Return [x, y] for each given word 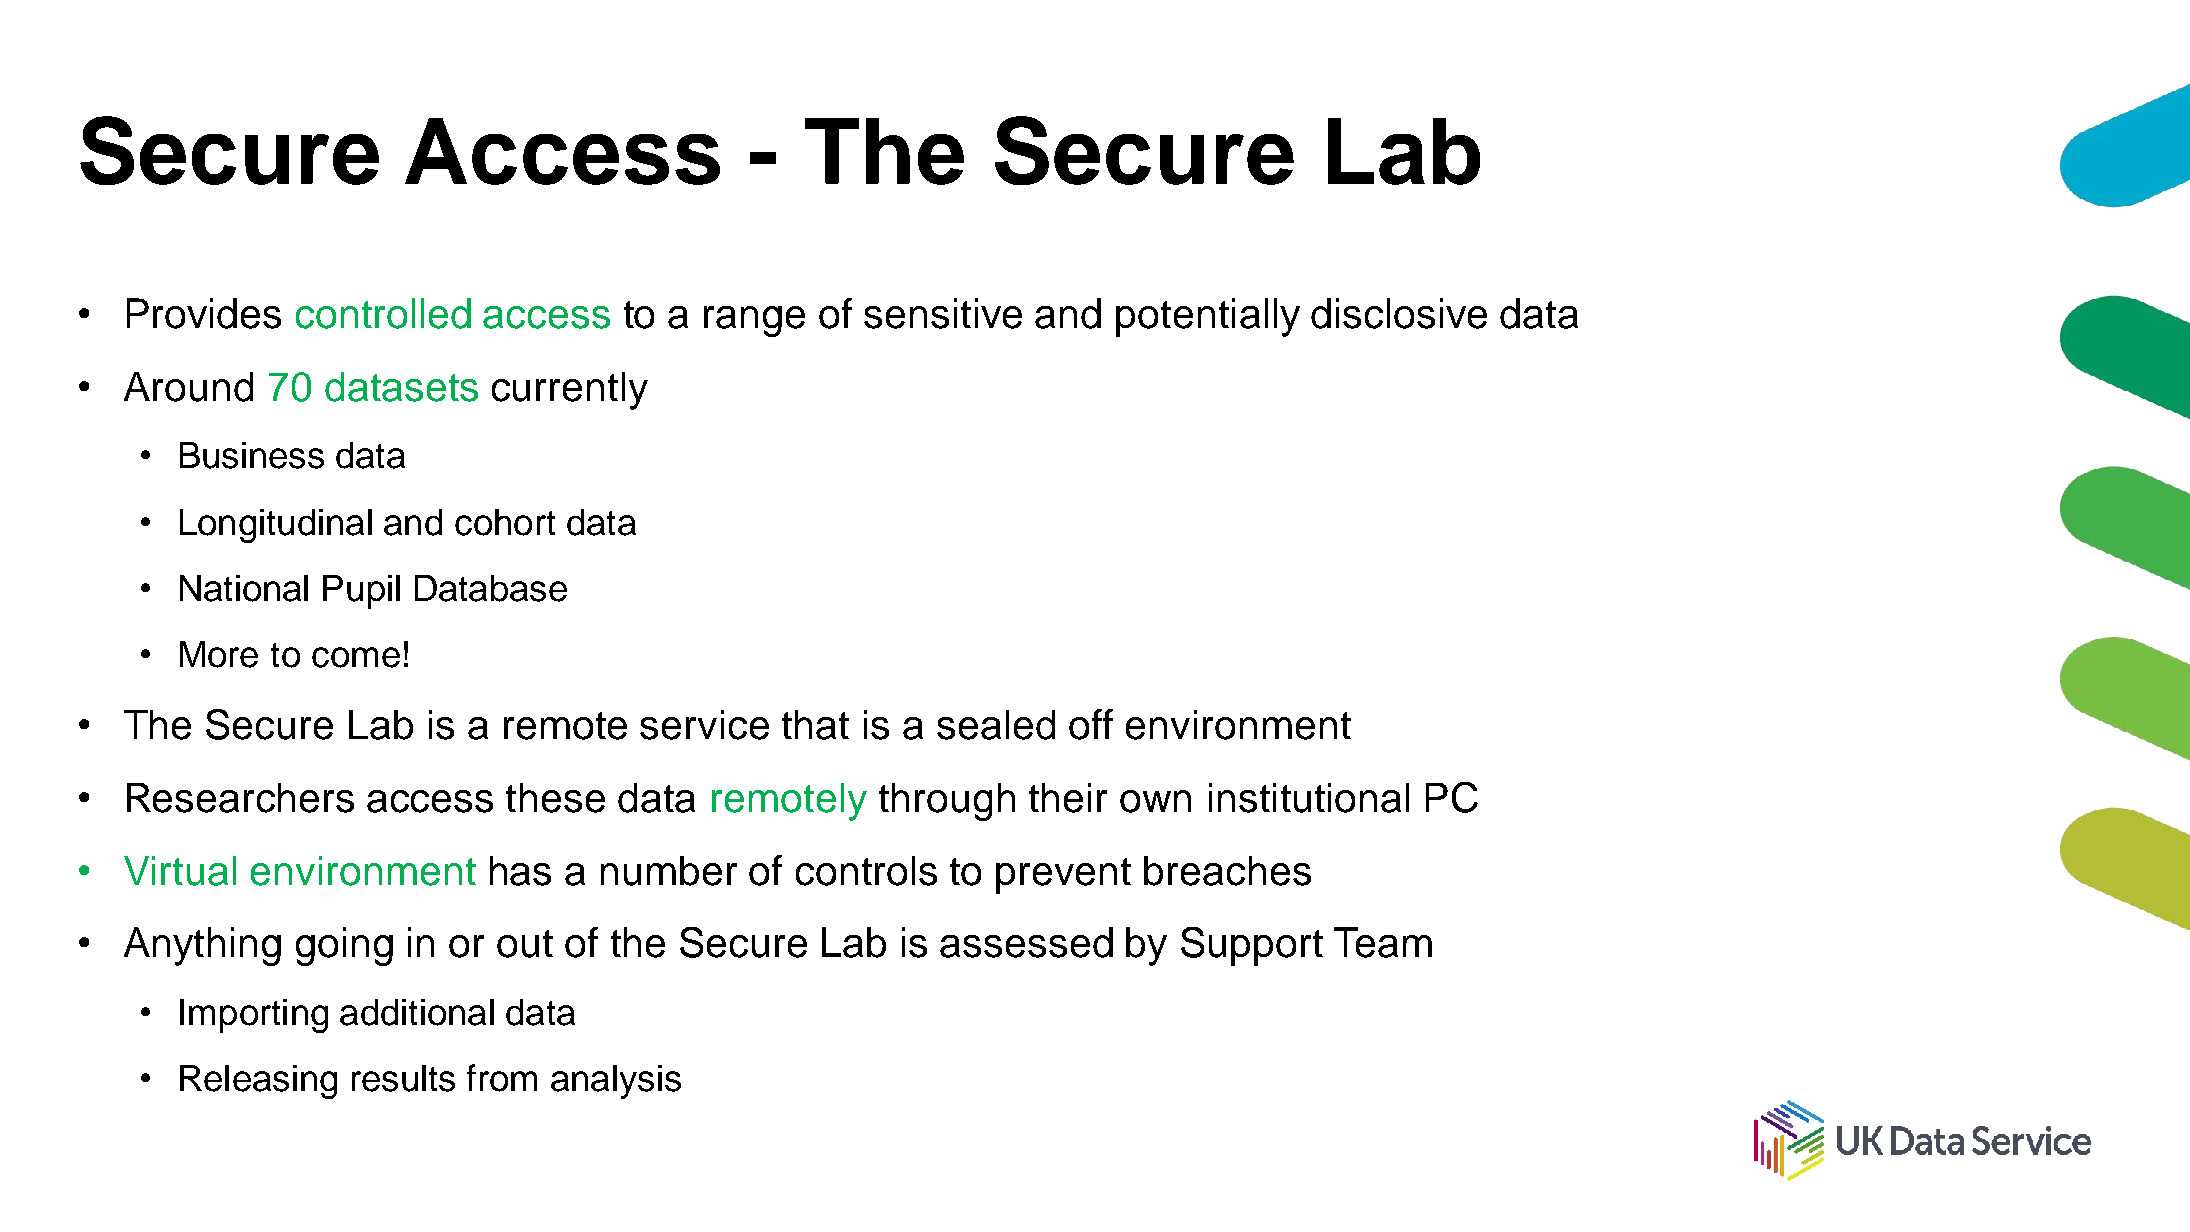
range [754, 321]
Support [1252, 946]
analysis [616, 1082]
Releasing [258, 1082]
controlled [383, 313]
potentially [1208, 317]
